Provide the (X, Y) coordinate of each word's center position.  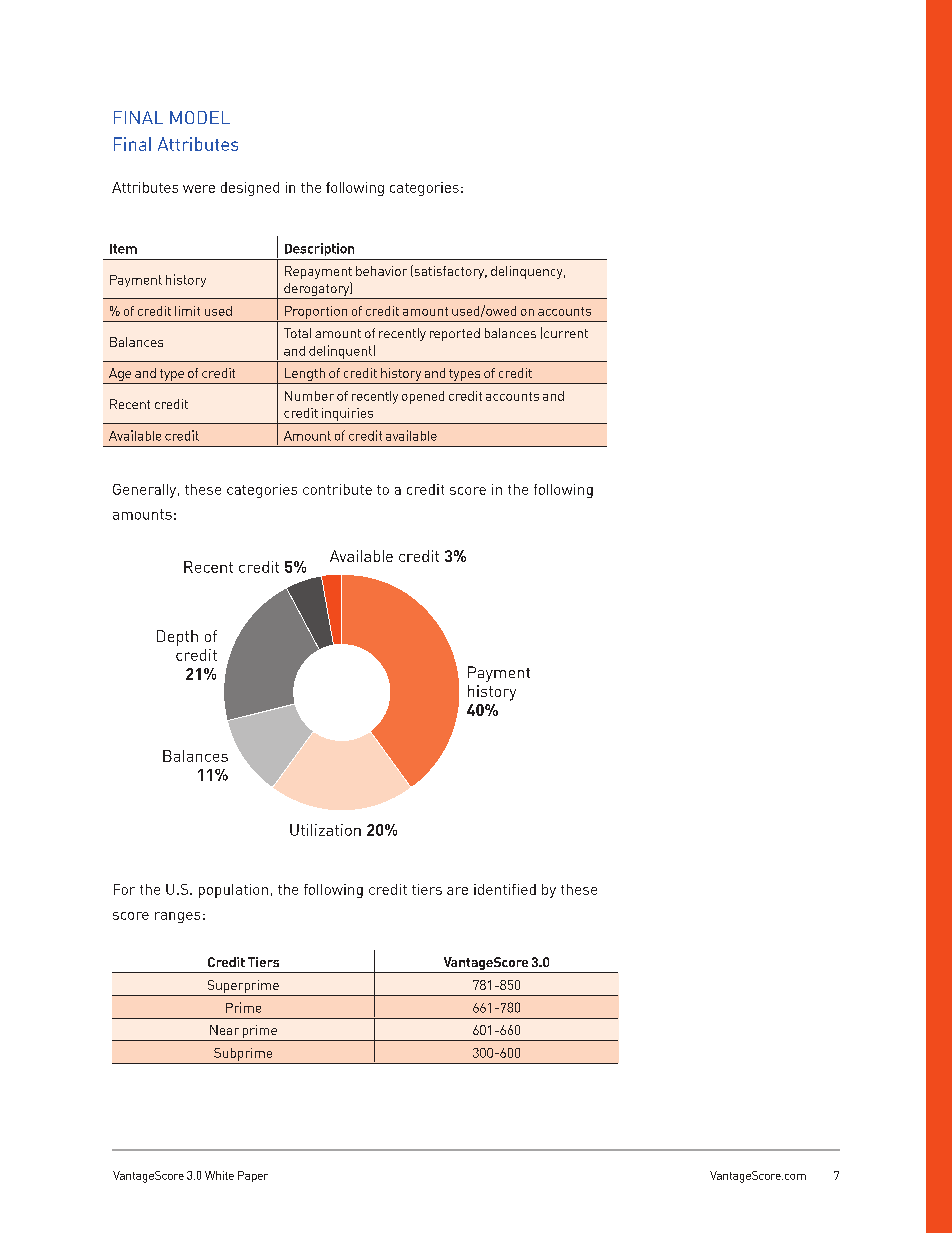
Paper (253, 1176)
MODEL (200, 117)
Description (319, 249)
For (124, 889)
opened (423, 397)
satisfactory (449, 272)
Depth (177, 638)
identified (505, 889)
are (457, 891)
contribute (337, 489)
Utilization (325, 830)
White (219, 1175)
